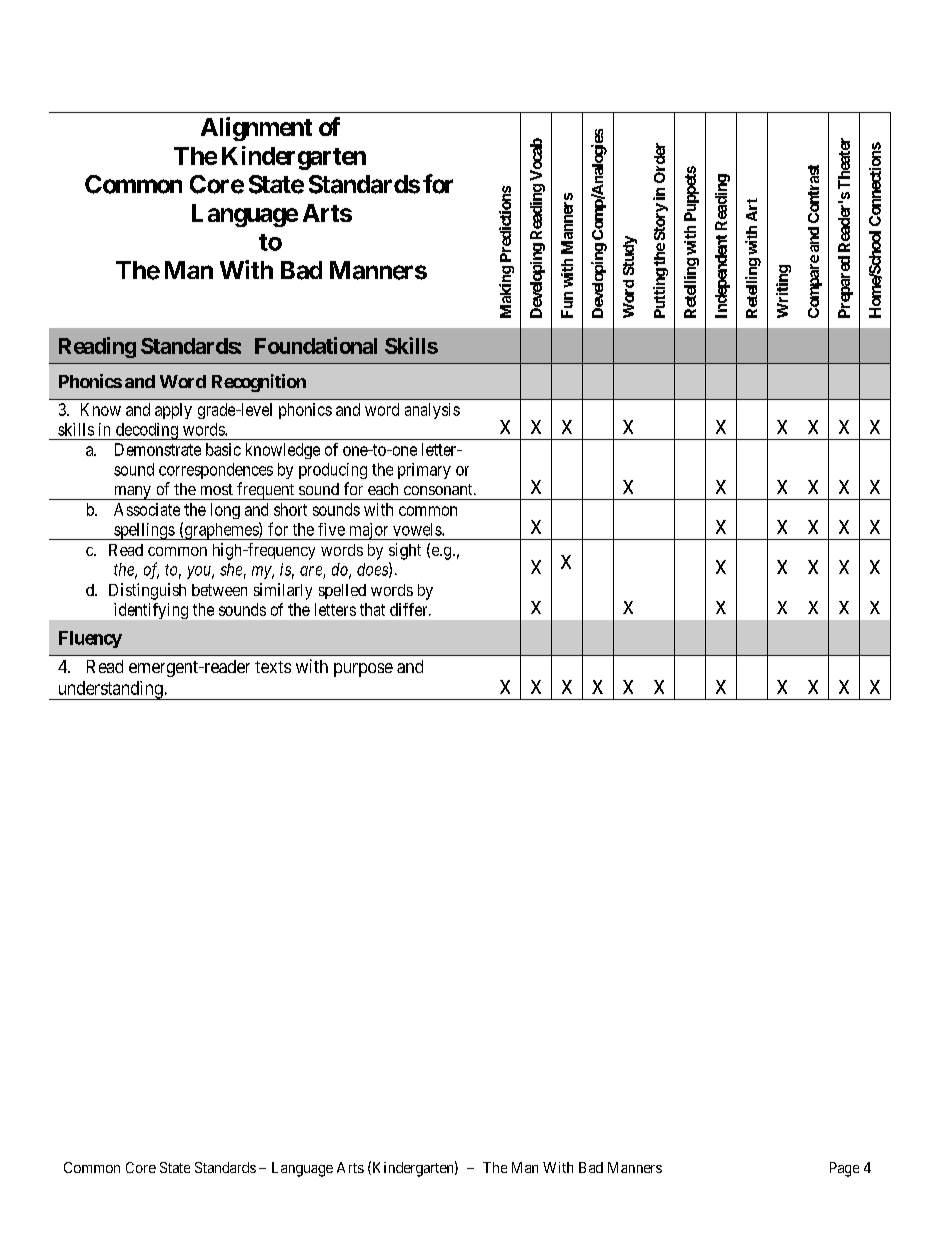 The height and width of the document is (1233, 952). What do you see at coordinates (256, 129) in the document?
I see `Alignment` at bounding box center [256, 129].
